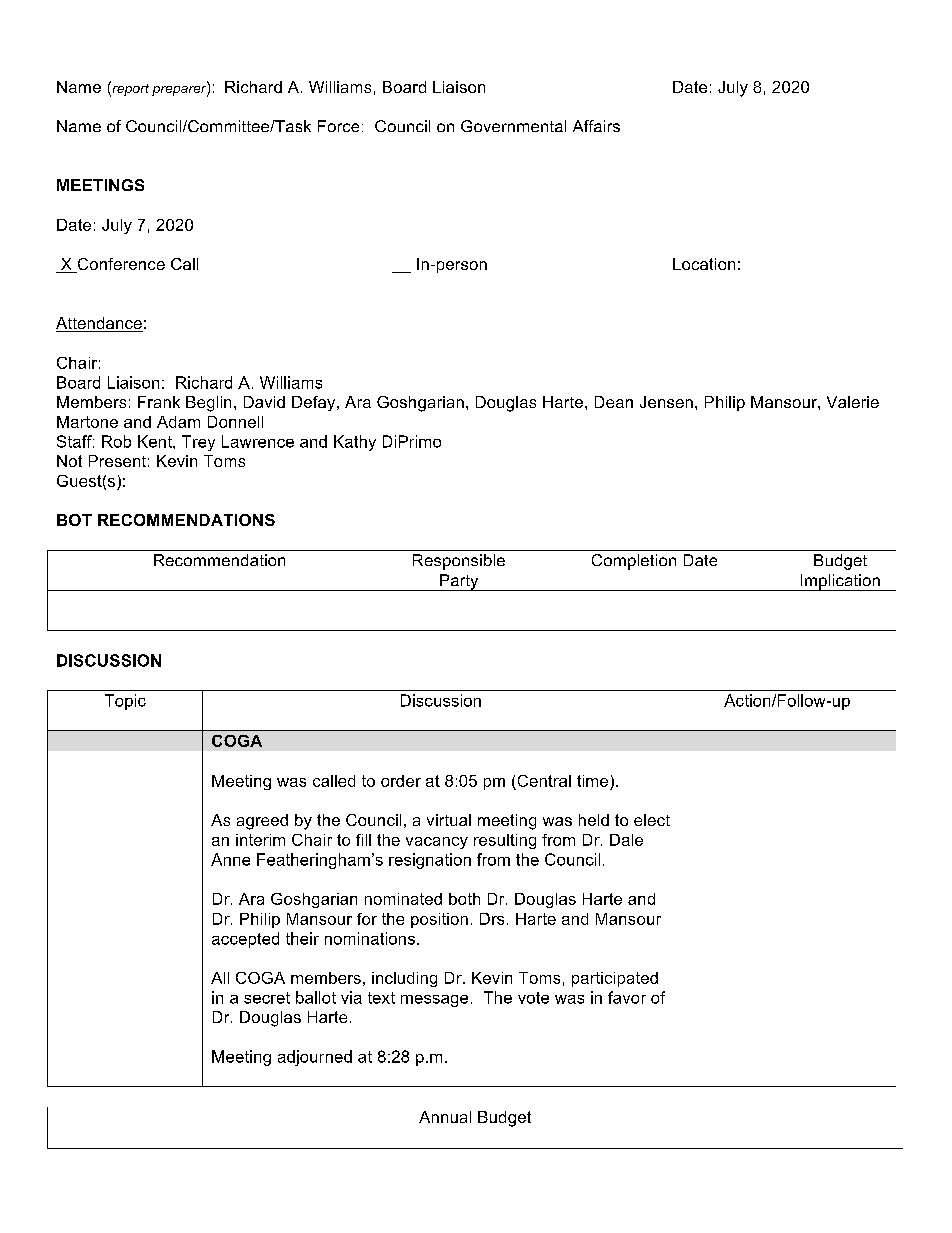 The image size is (952, 1233). Describe the element at coordinates (666, 402) in the document. I see `Jensen` at that location.
